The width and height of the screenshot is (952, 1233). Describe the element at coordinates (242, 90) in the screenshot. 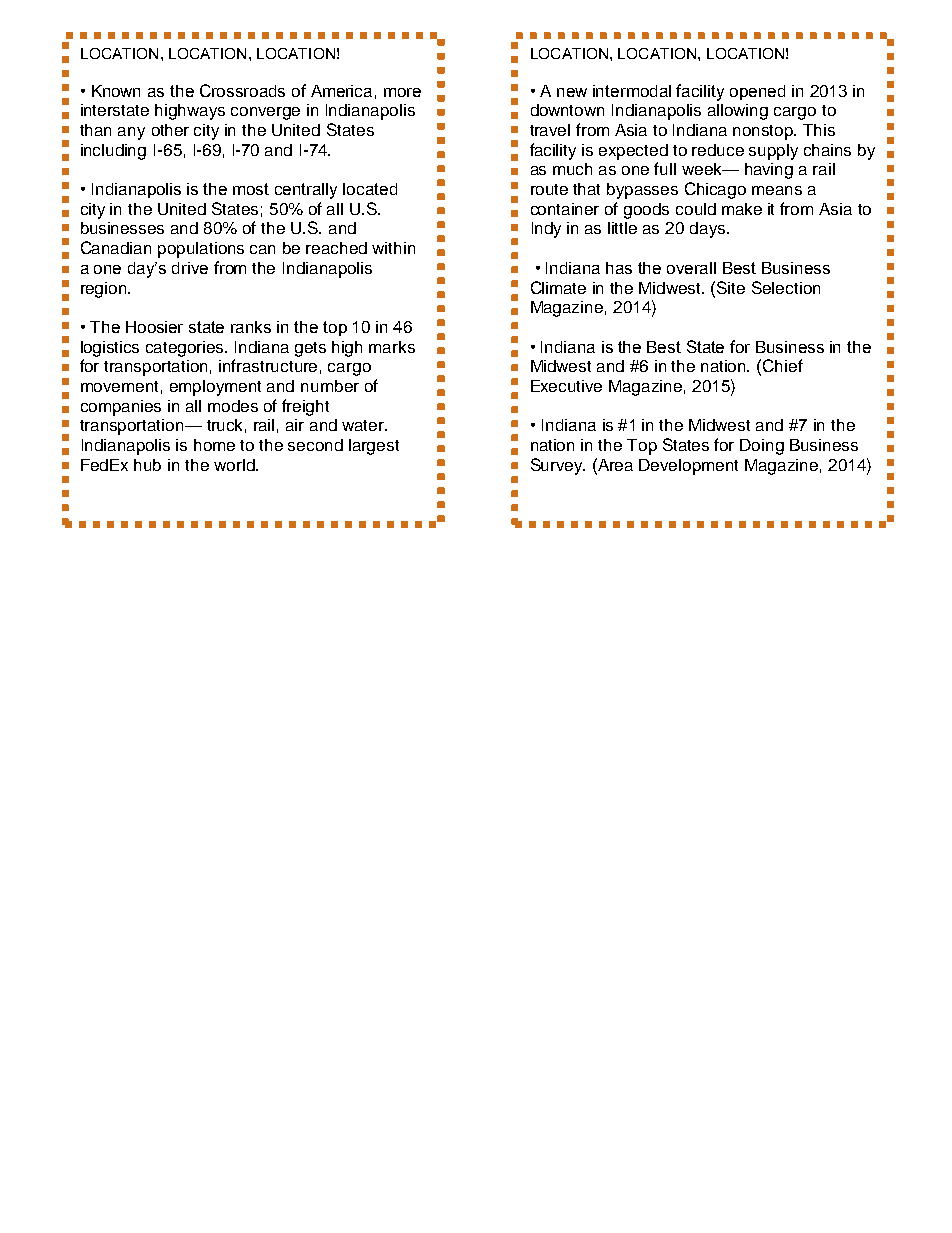

I see `Crossroads` at that location.
